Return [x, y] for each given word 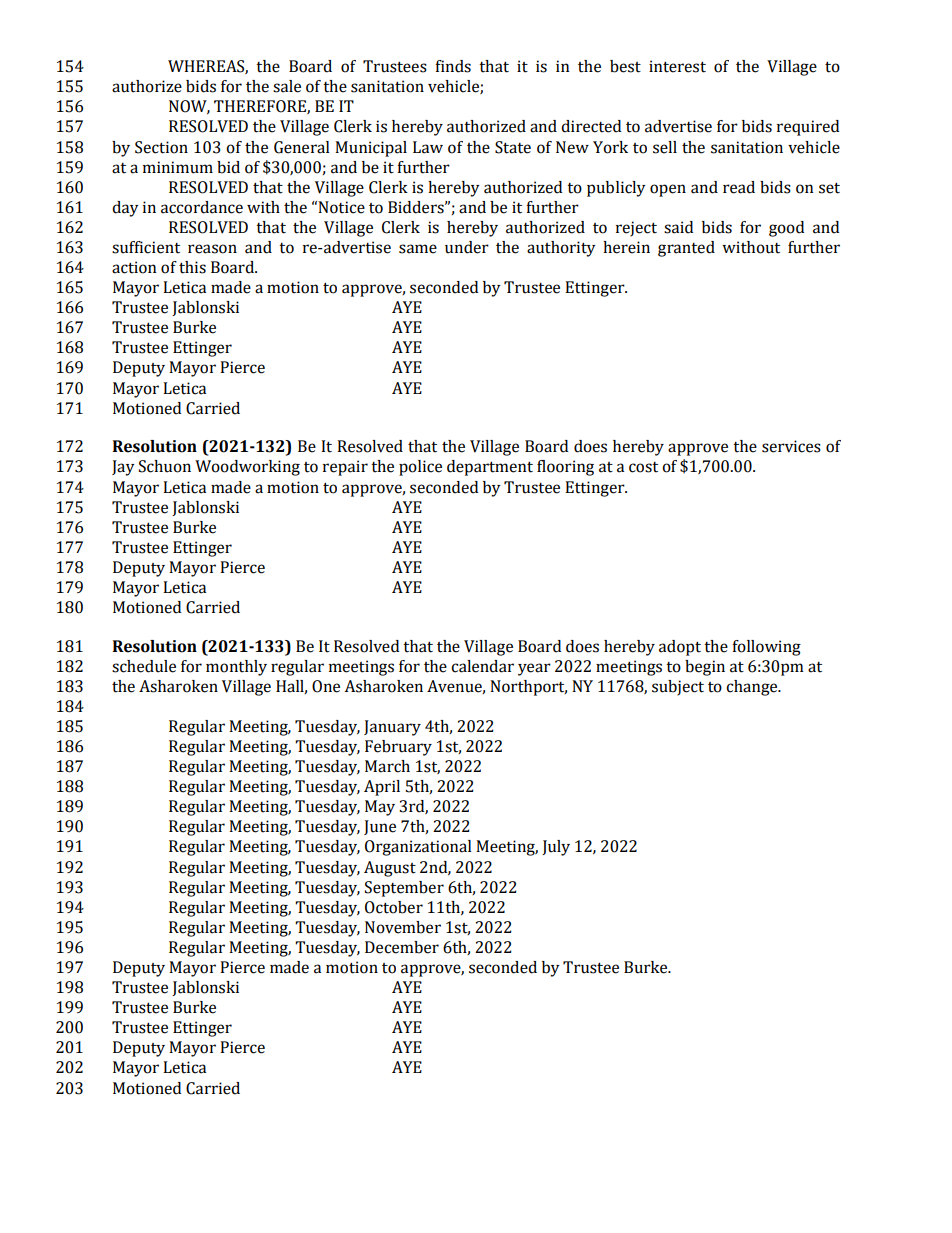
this [192, 267]
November [403, 927]
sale [287, 86]
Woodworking [247, 468]
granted [686, 249]
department [490, 468]
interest [677, 66]
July [556, 848]
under [467, 247]
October [394, 907]
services [791, 446]
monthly [236, 668]
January [392, 728]
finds [453, 66]
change [753, 688]
